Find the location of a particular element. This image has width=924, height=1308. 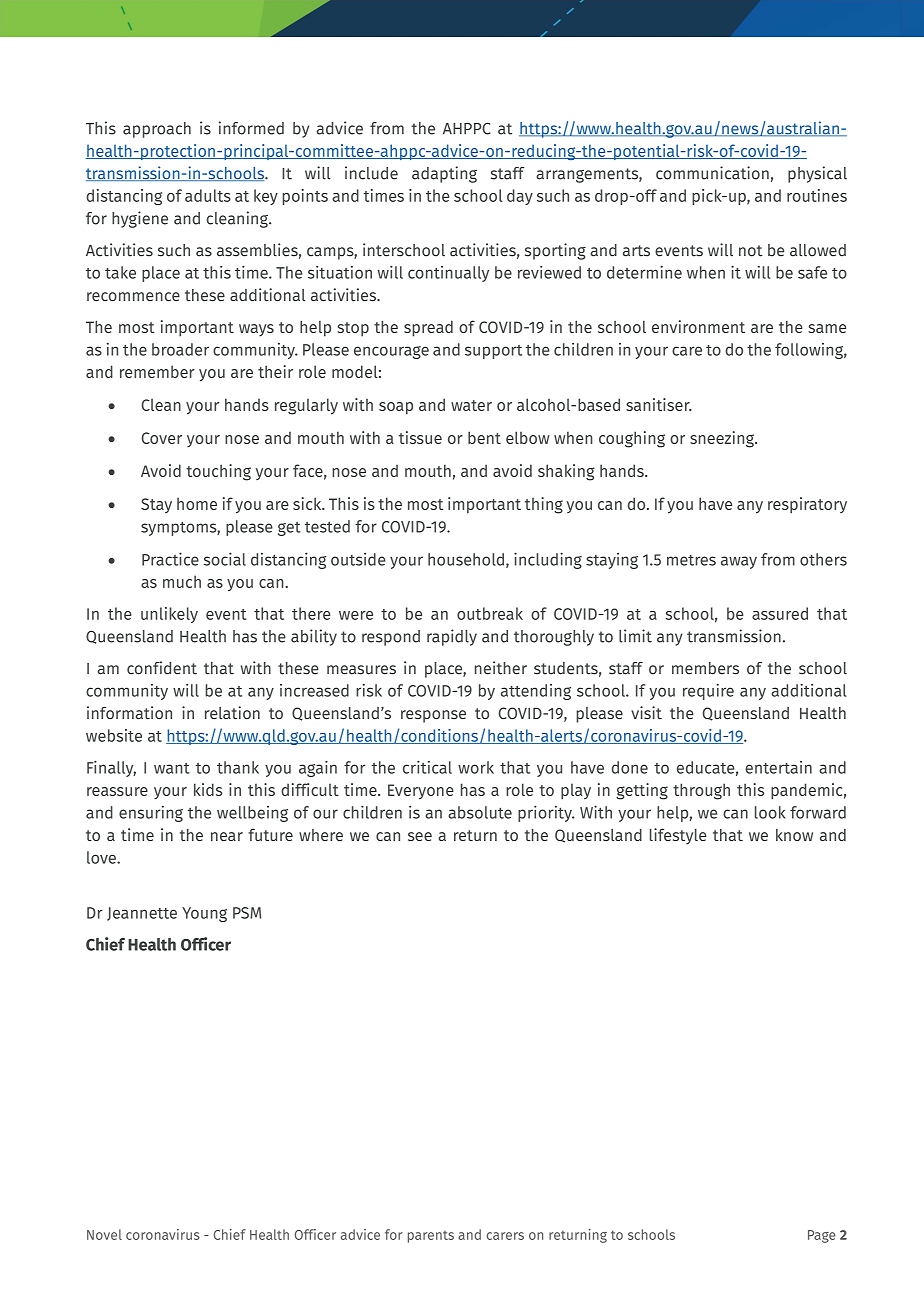

communication is located at coordinates (712, 173).
